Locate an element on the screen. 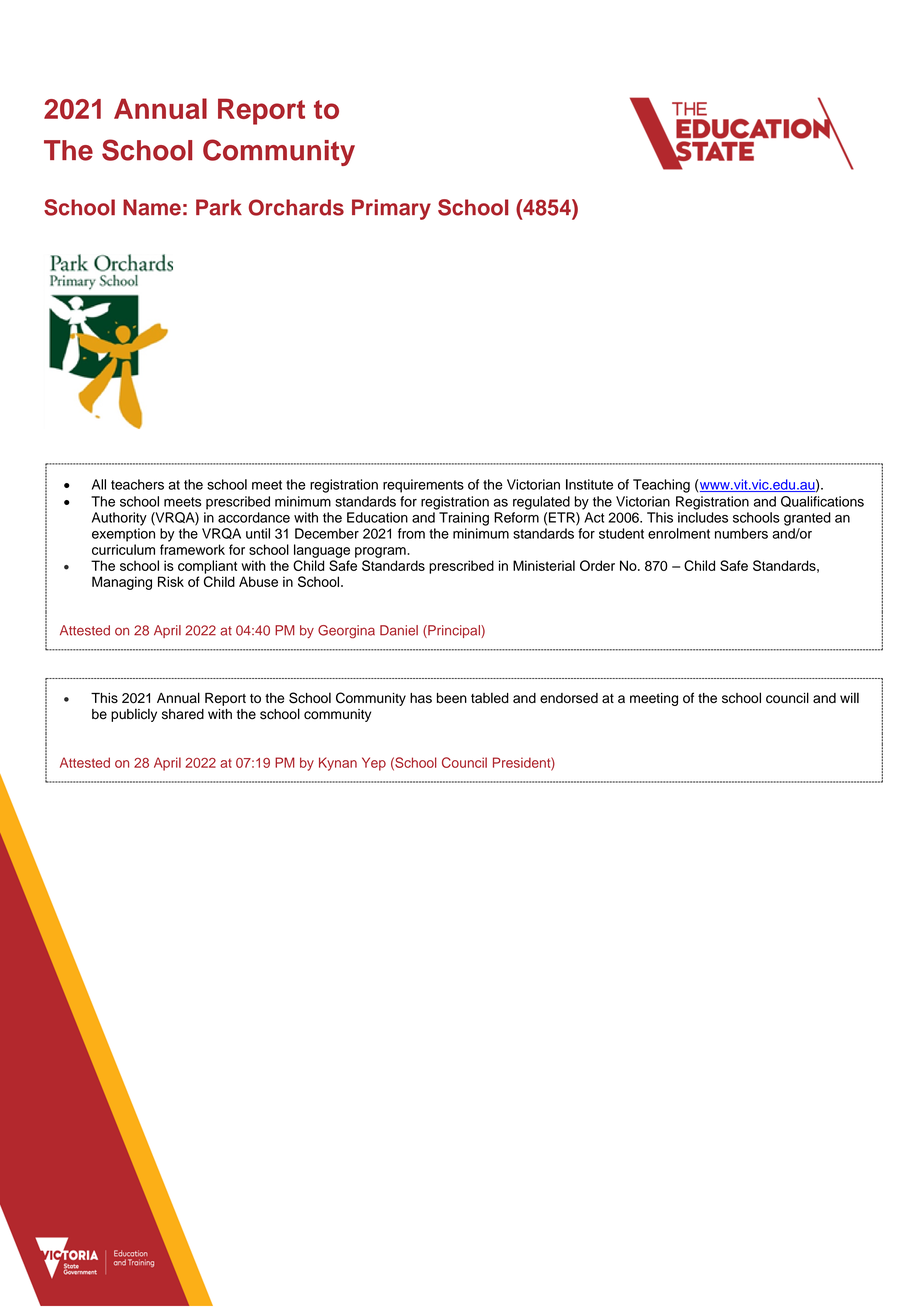  will is located at coordinates (849, 697).
